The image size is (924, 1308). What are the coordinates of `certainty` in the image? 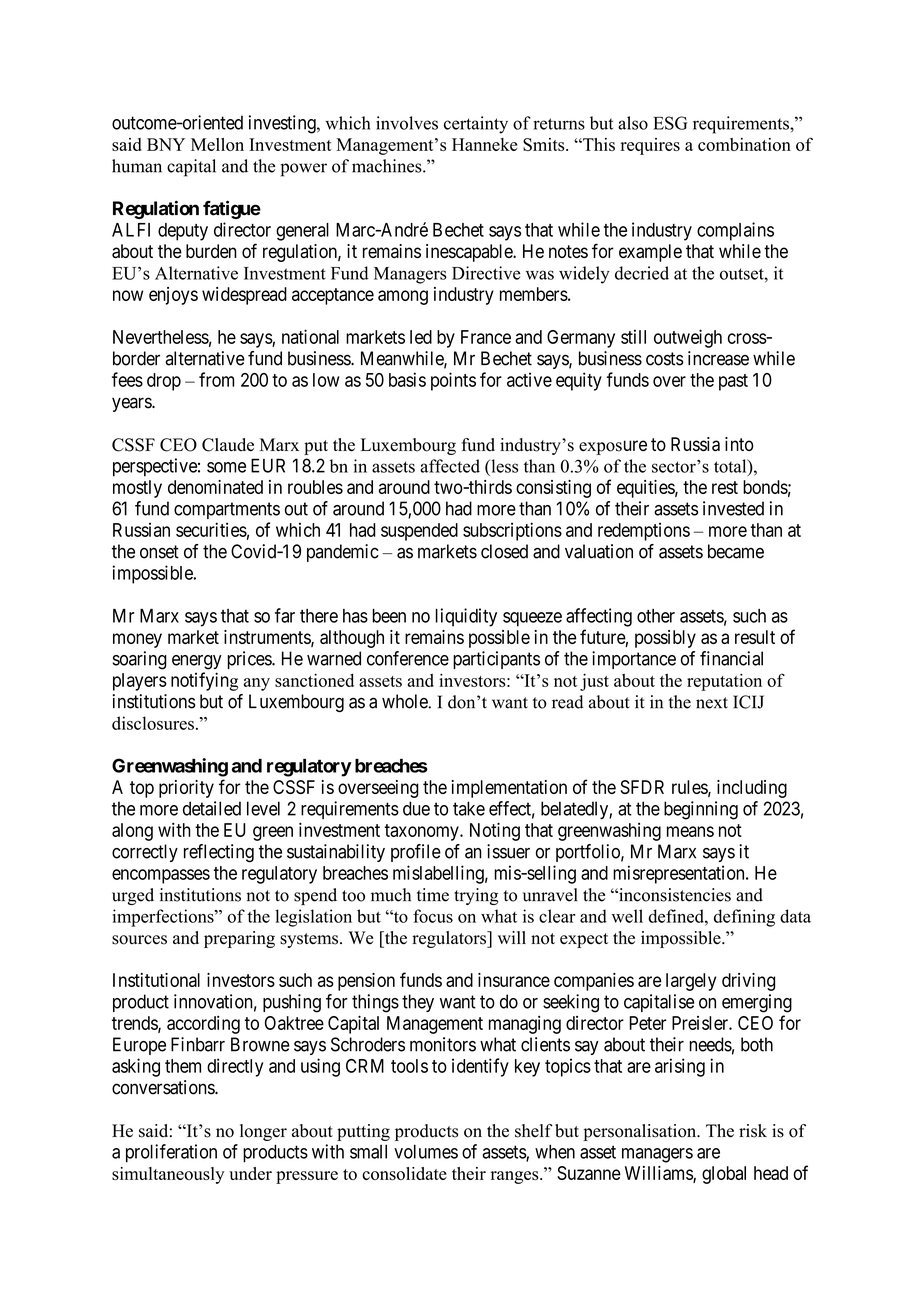 It's located at (476, 125).
